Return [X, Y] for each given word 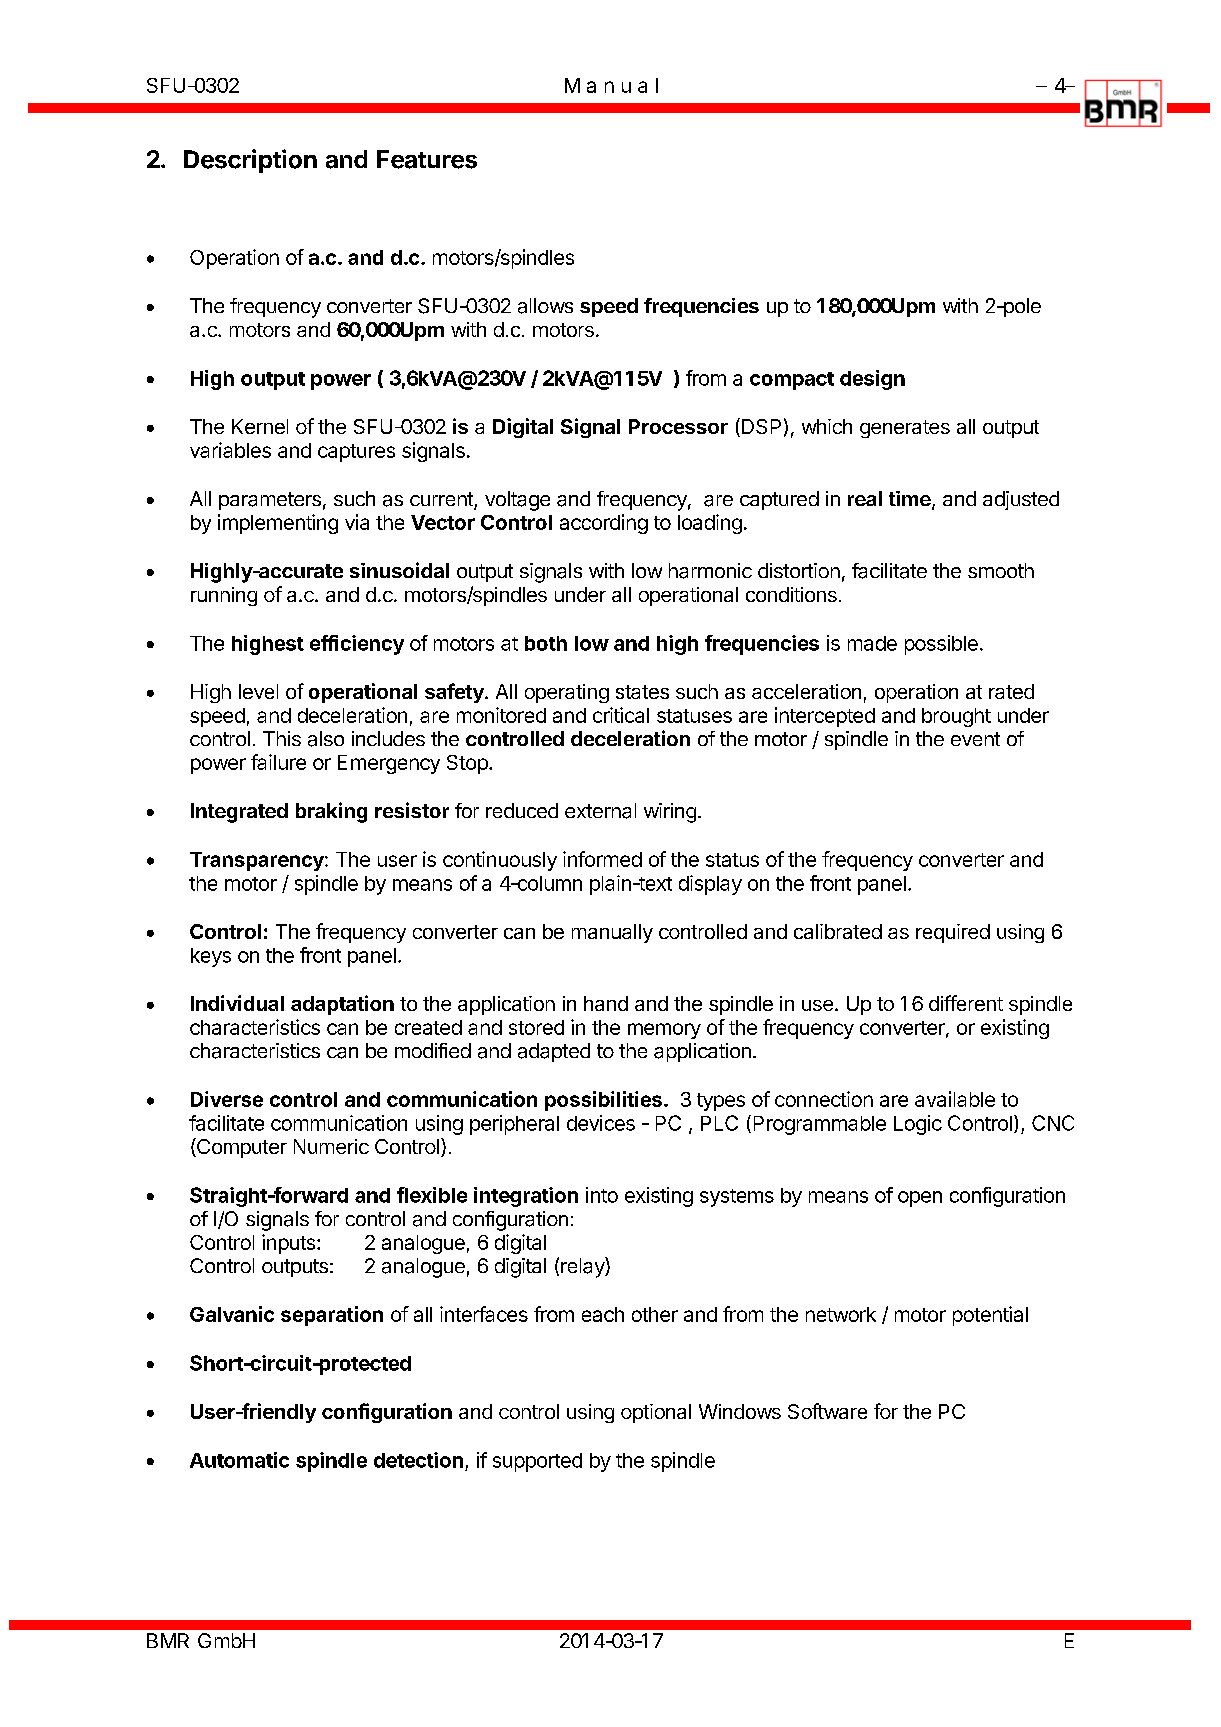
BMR [168, 1640]
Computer [241, 1148]
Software [827, 1411]
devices [601, 1123]
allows [545, 306]
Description [250, 161]
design [872, 380]
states [642, 692]
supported [537, 1462]
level [258, 691]
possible [941, 645]
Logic [918, 1125]
